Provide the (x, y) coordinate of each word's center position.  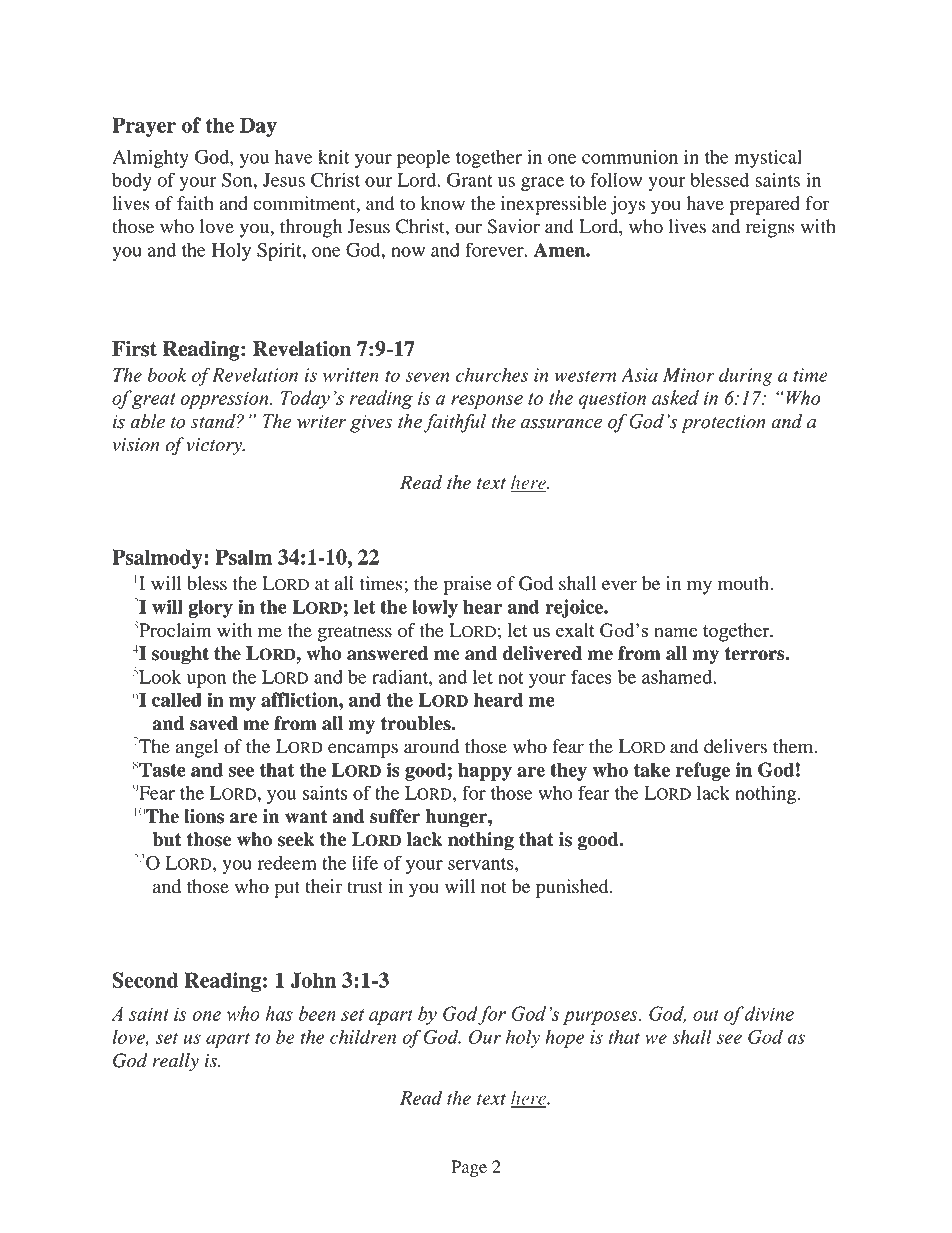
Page (469, 1168)
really (175, 1062)
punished (573, 888)
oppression (226, 400)
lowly (435, 608)
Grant (470, 179)
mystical (768, 159)
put (287, 889)
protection (723, 424)
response (487, 402)
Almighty (150, 158)
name (676, 632)
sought (180, 655)
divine (769, 1013)
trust (365, 887)
